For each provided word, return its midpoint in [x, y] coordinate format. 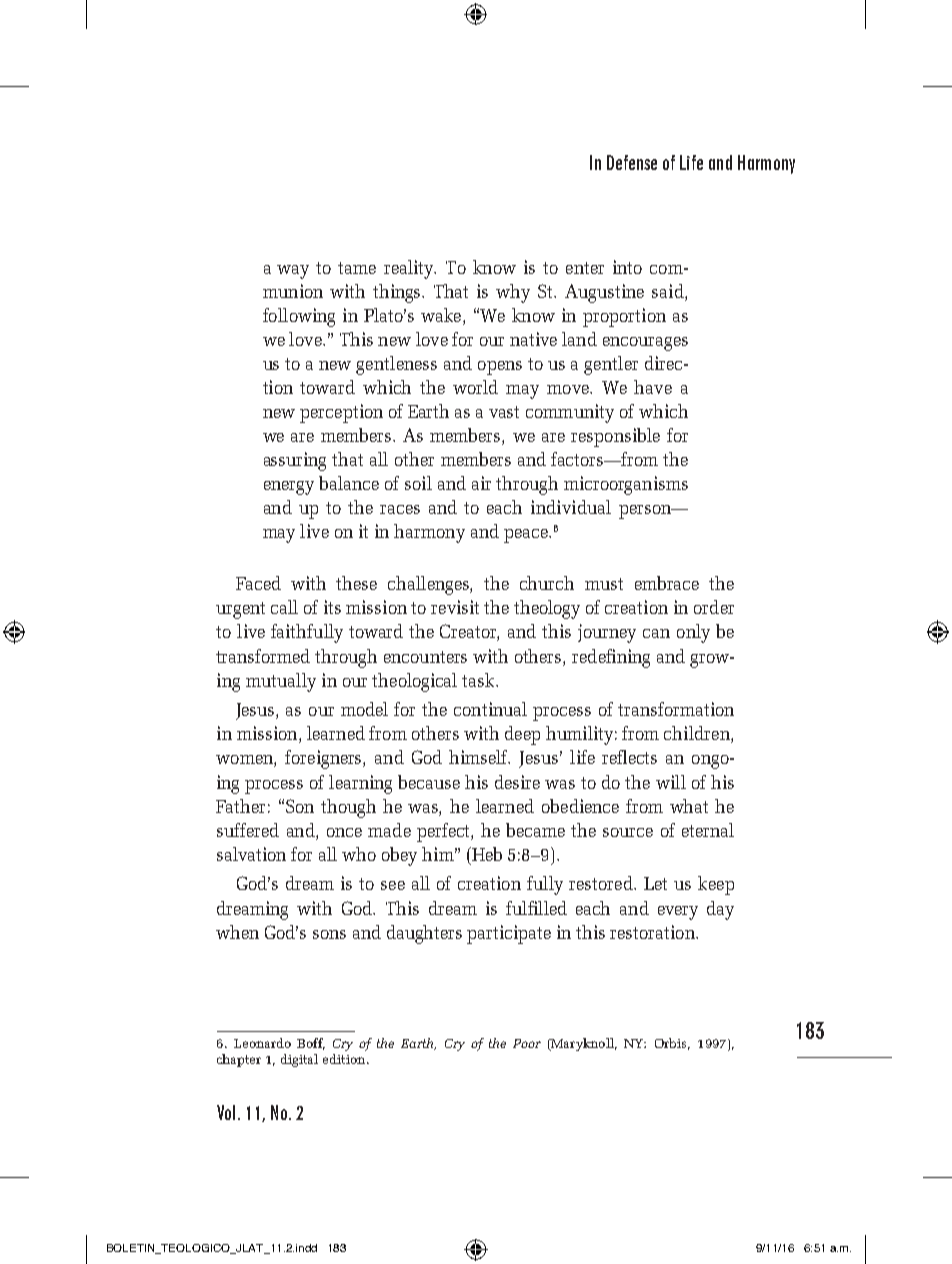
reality [410, 269]
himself [479, 757]
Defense [632, 162]
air [481, 483]
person [646, 512]
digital [299, 1060]
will [671, 782]
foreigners [324, 759]
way [293, 272]
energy [289, 488]
